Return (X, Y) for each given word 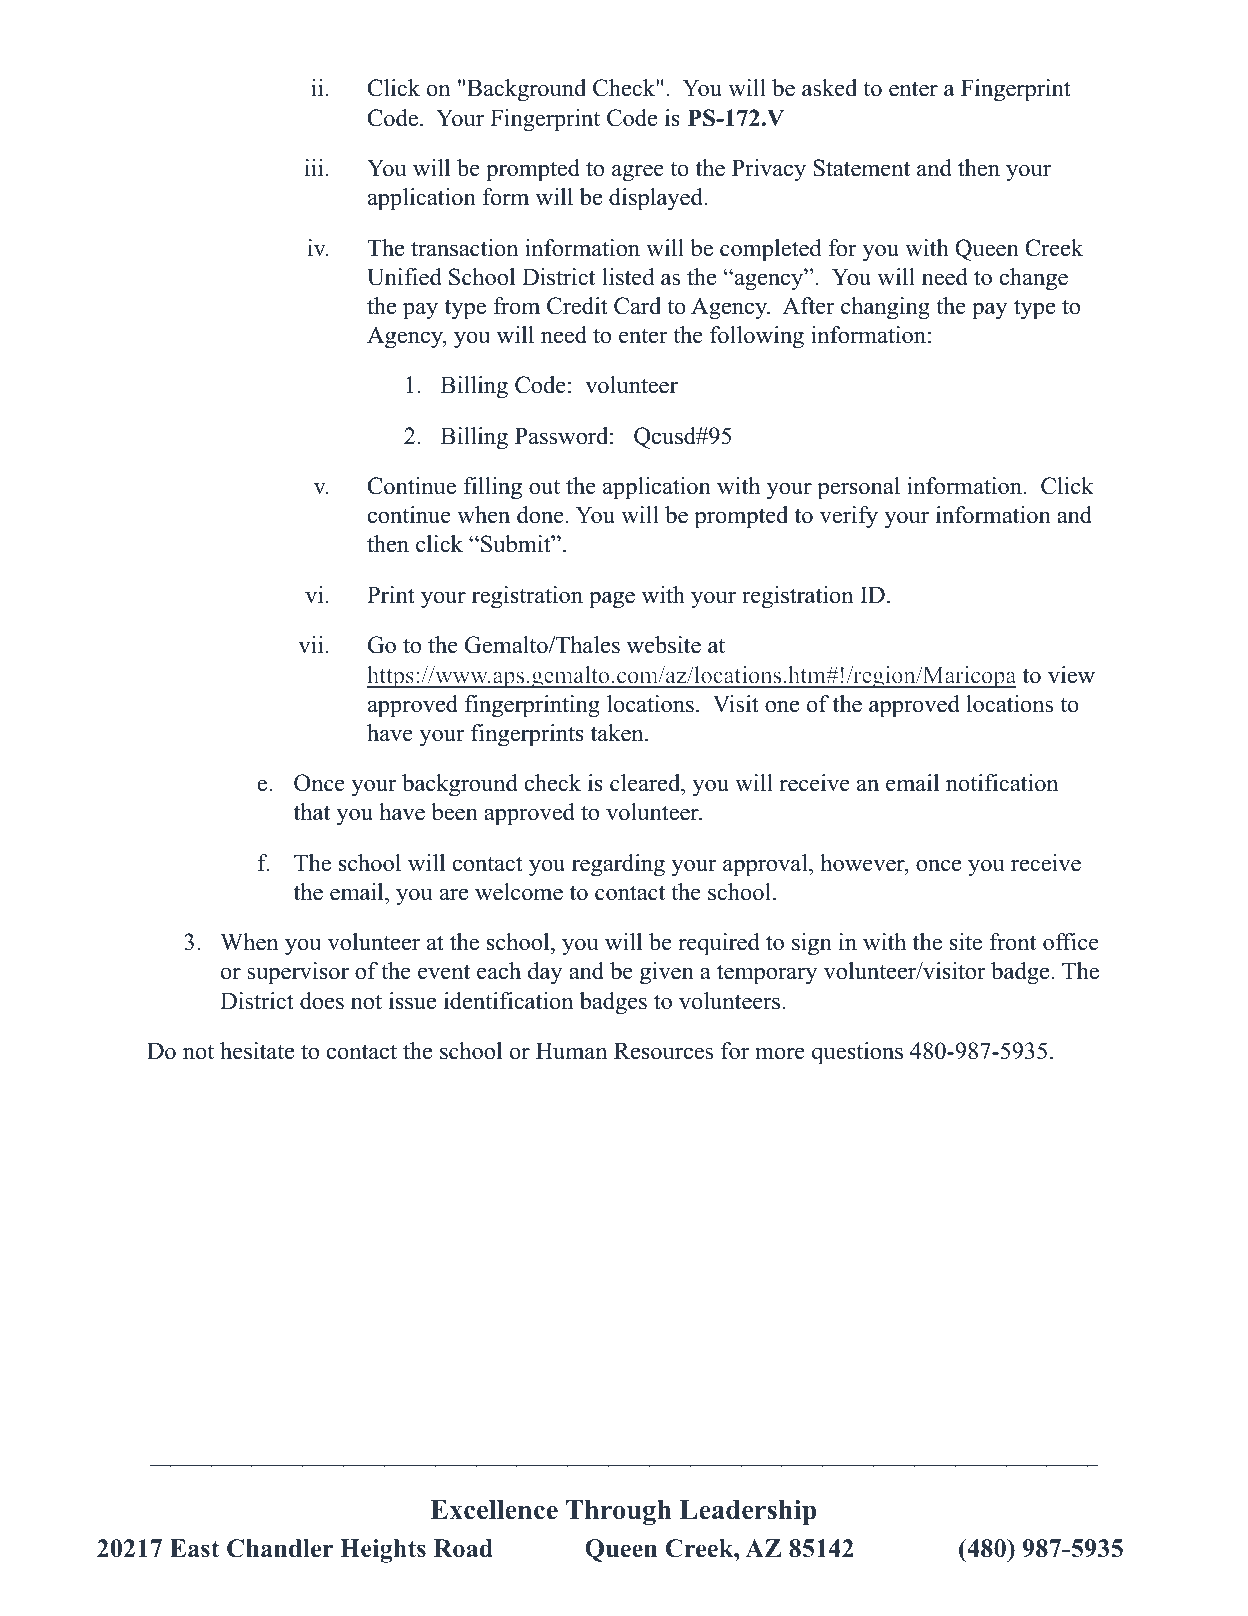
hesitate (257, 1051)
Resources (663, 1051)
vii (311, 645)
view (1071, 675)
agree (638, 173)
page (612, 600)
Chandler (280, 1548)
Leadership (748, 1512)
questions (857, 1053)
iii (314, 167)
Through (618, 1512)
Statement (861, 168)
